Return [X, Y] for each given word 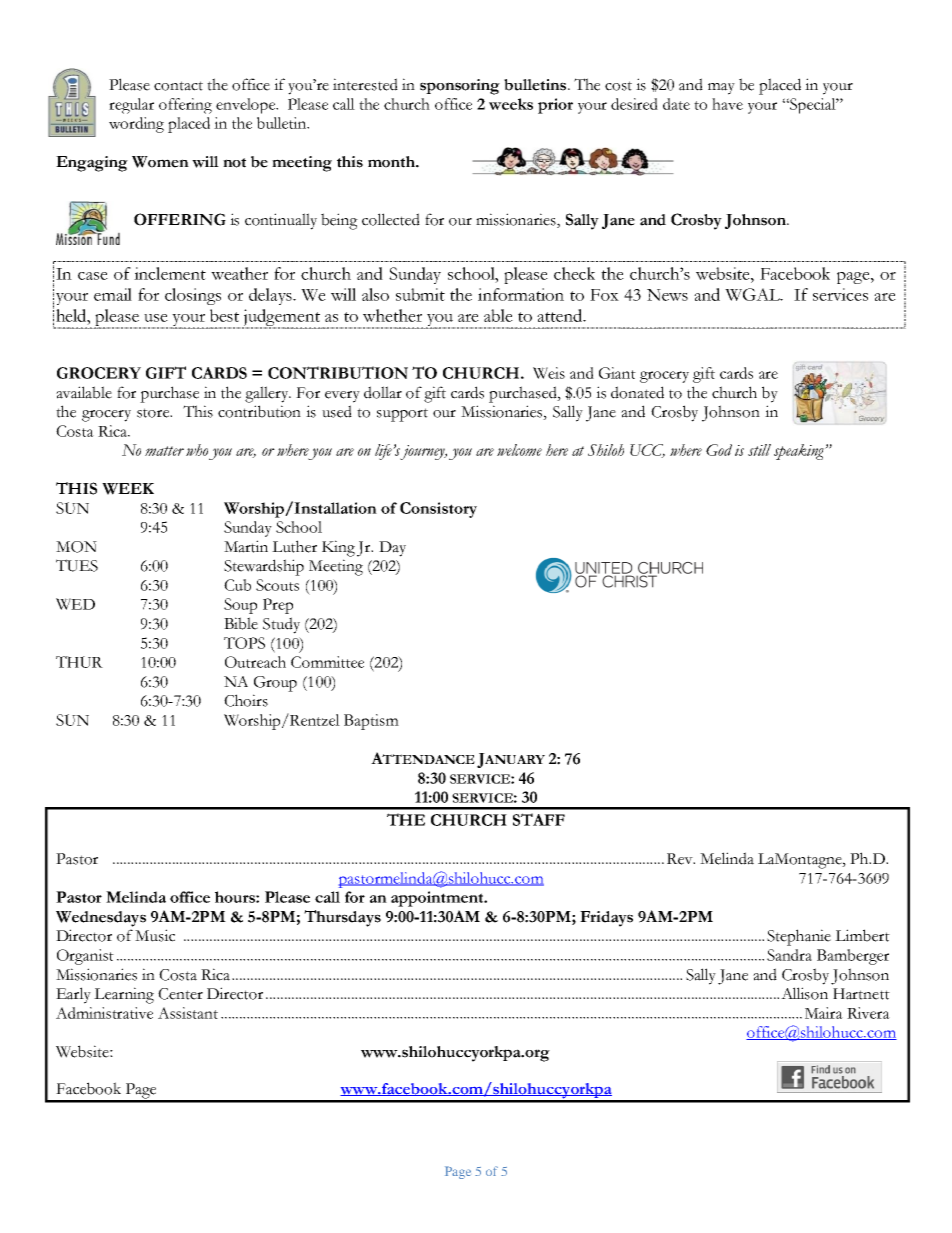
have [727, 104]
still [759, 450]
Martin [246, 546]
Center [180, 994]
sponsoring [460, 87]
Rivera [868, 1013]
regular [131, 106]
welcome [519, 450]
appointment [438, 899]
